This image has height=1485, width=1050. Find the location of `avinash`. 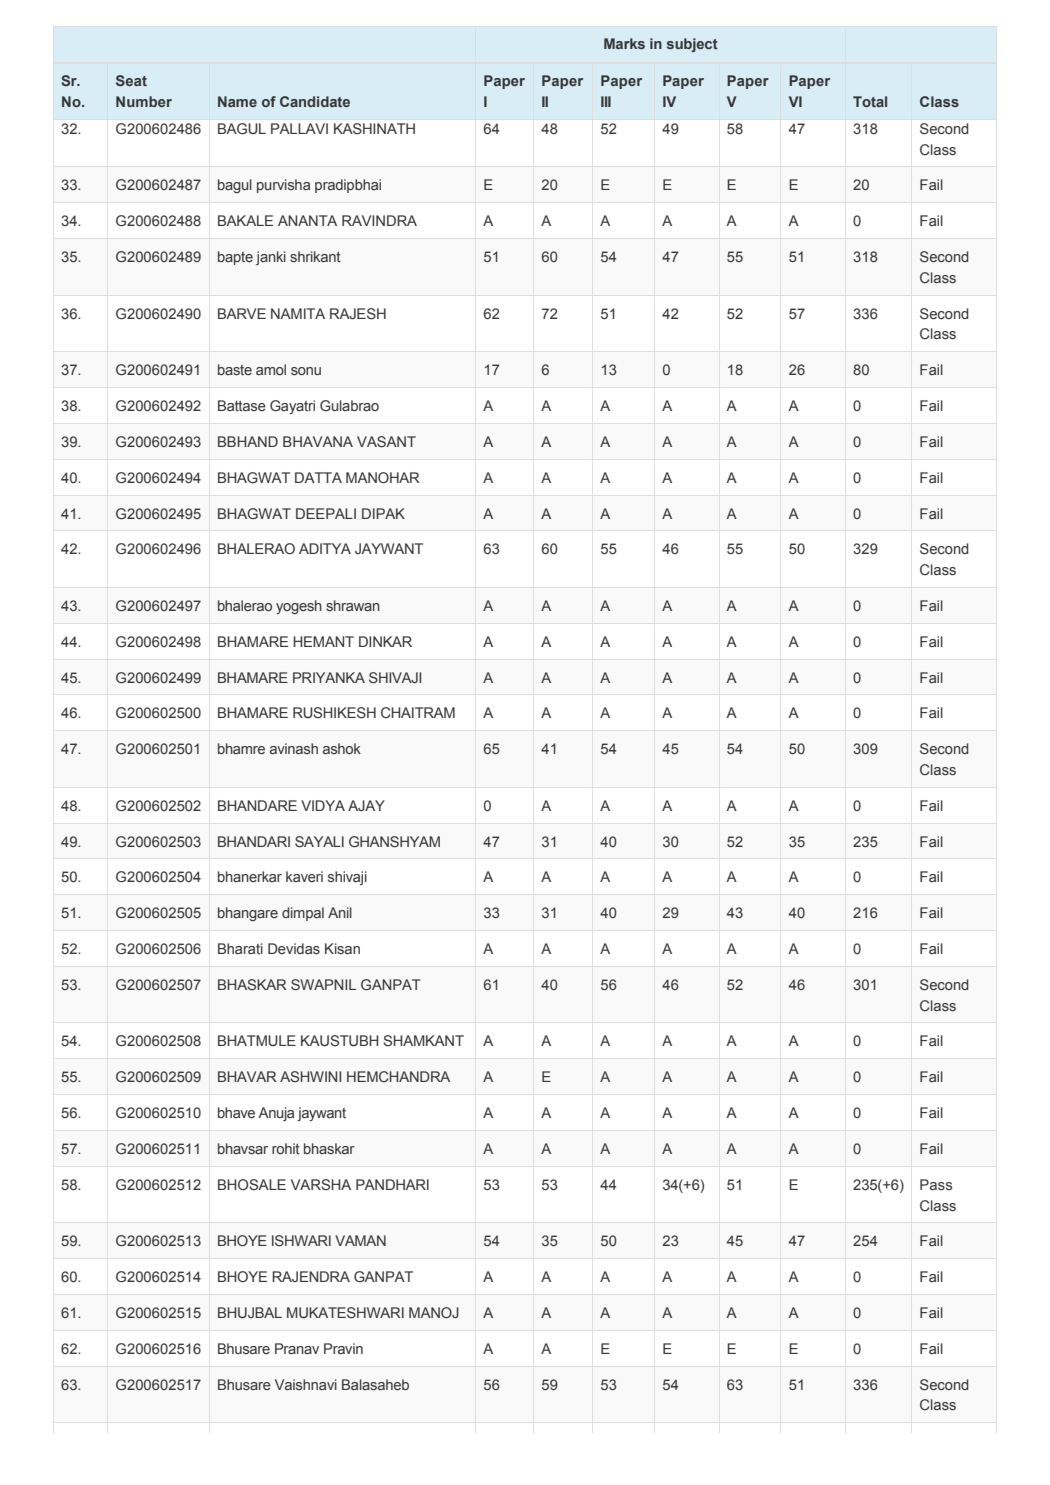

avinash is located at coordinates (294, 748).
